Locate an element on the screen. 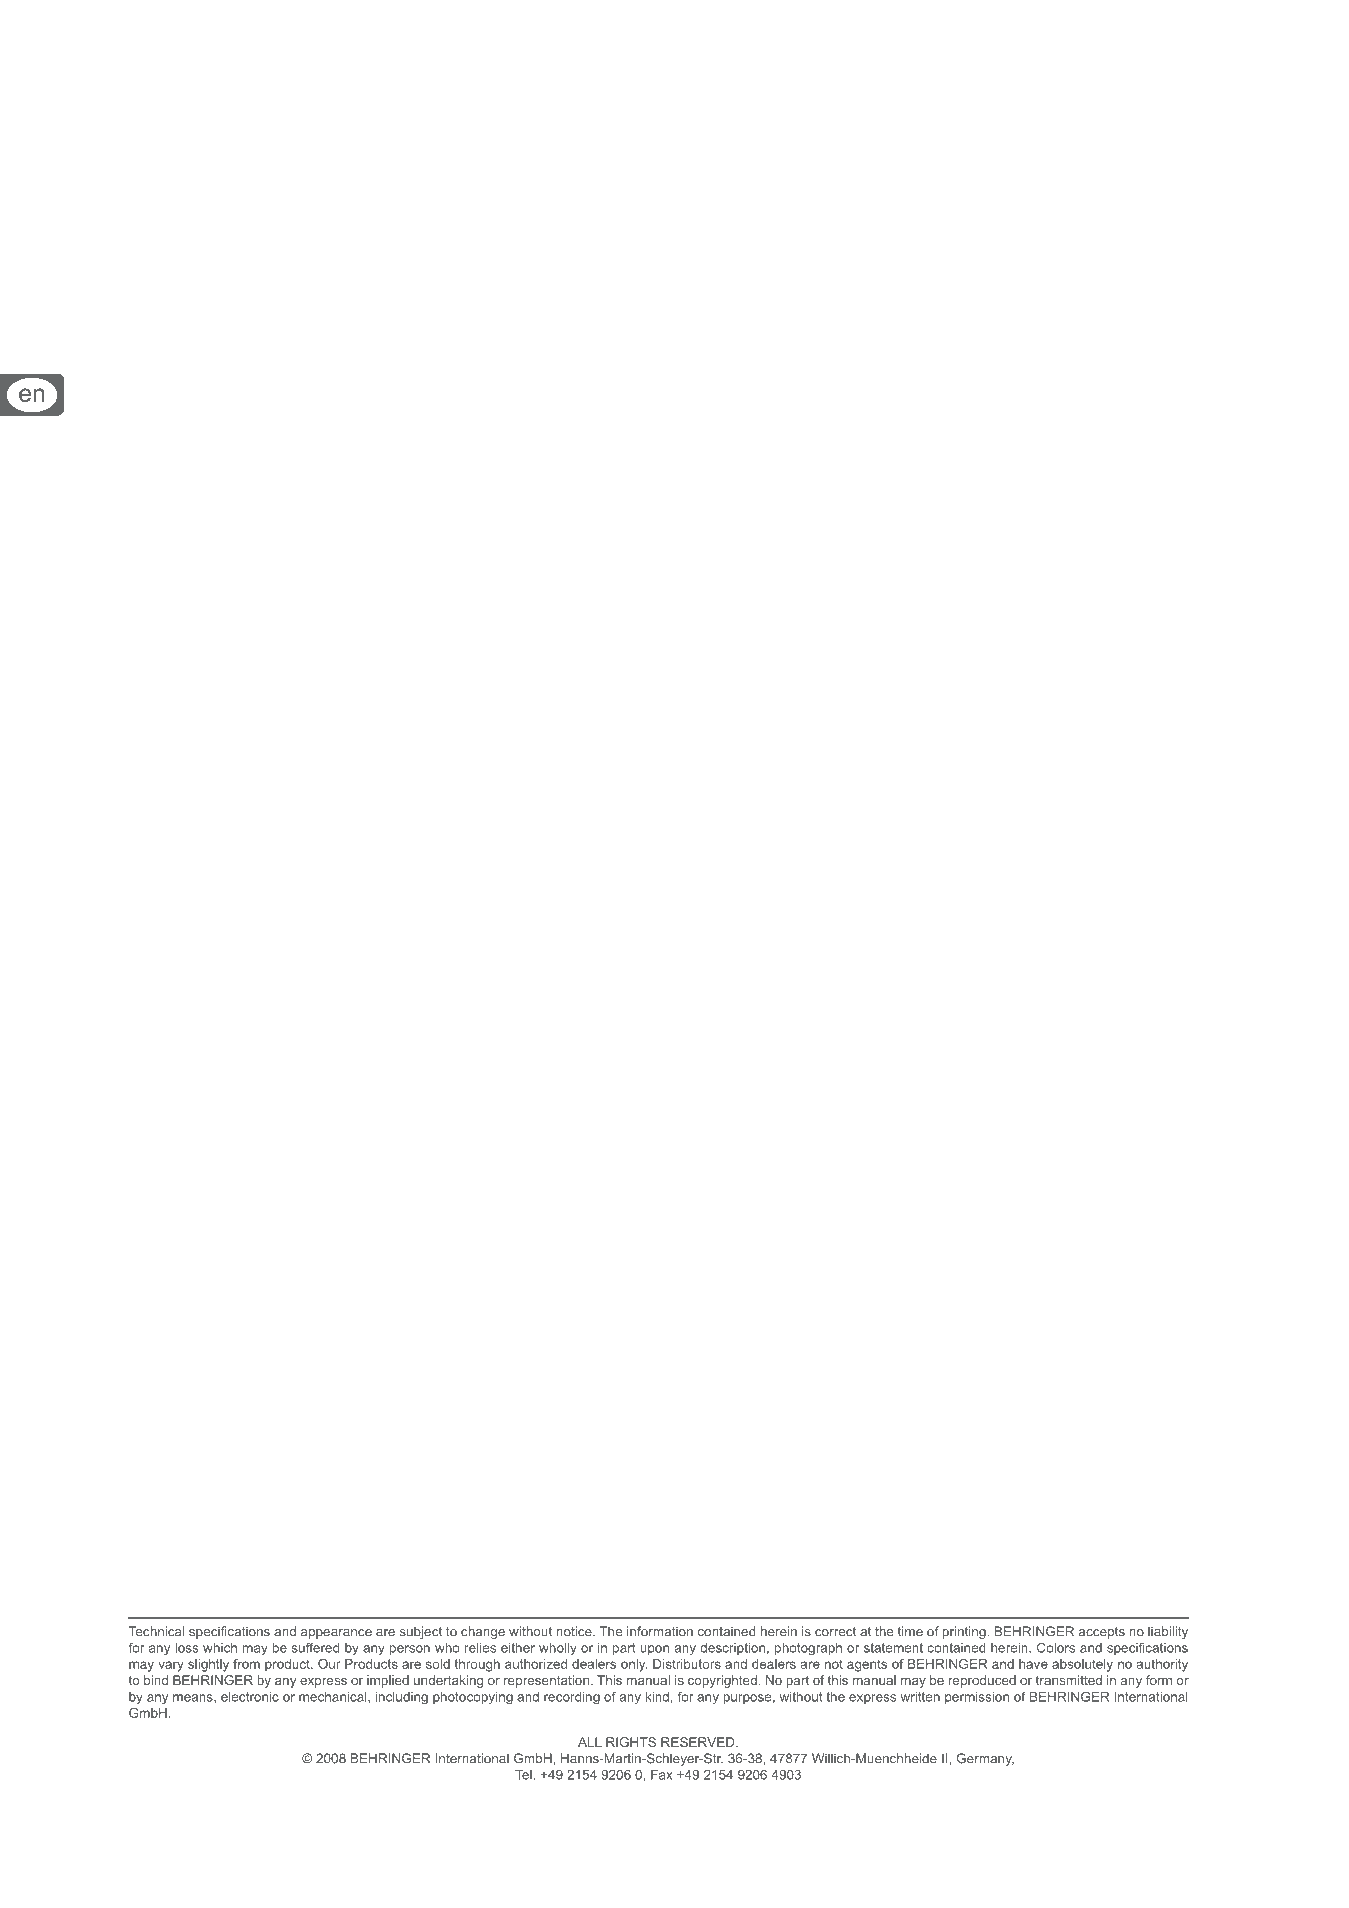  appearance is located at coordinates (336, 1634).
